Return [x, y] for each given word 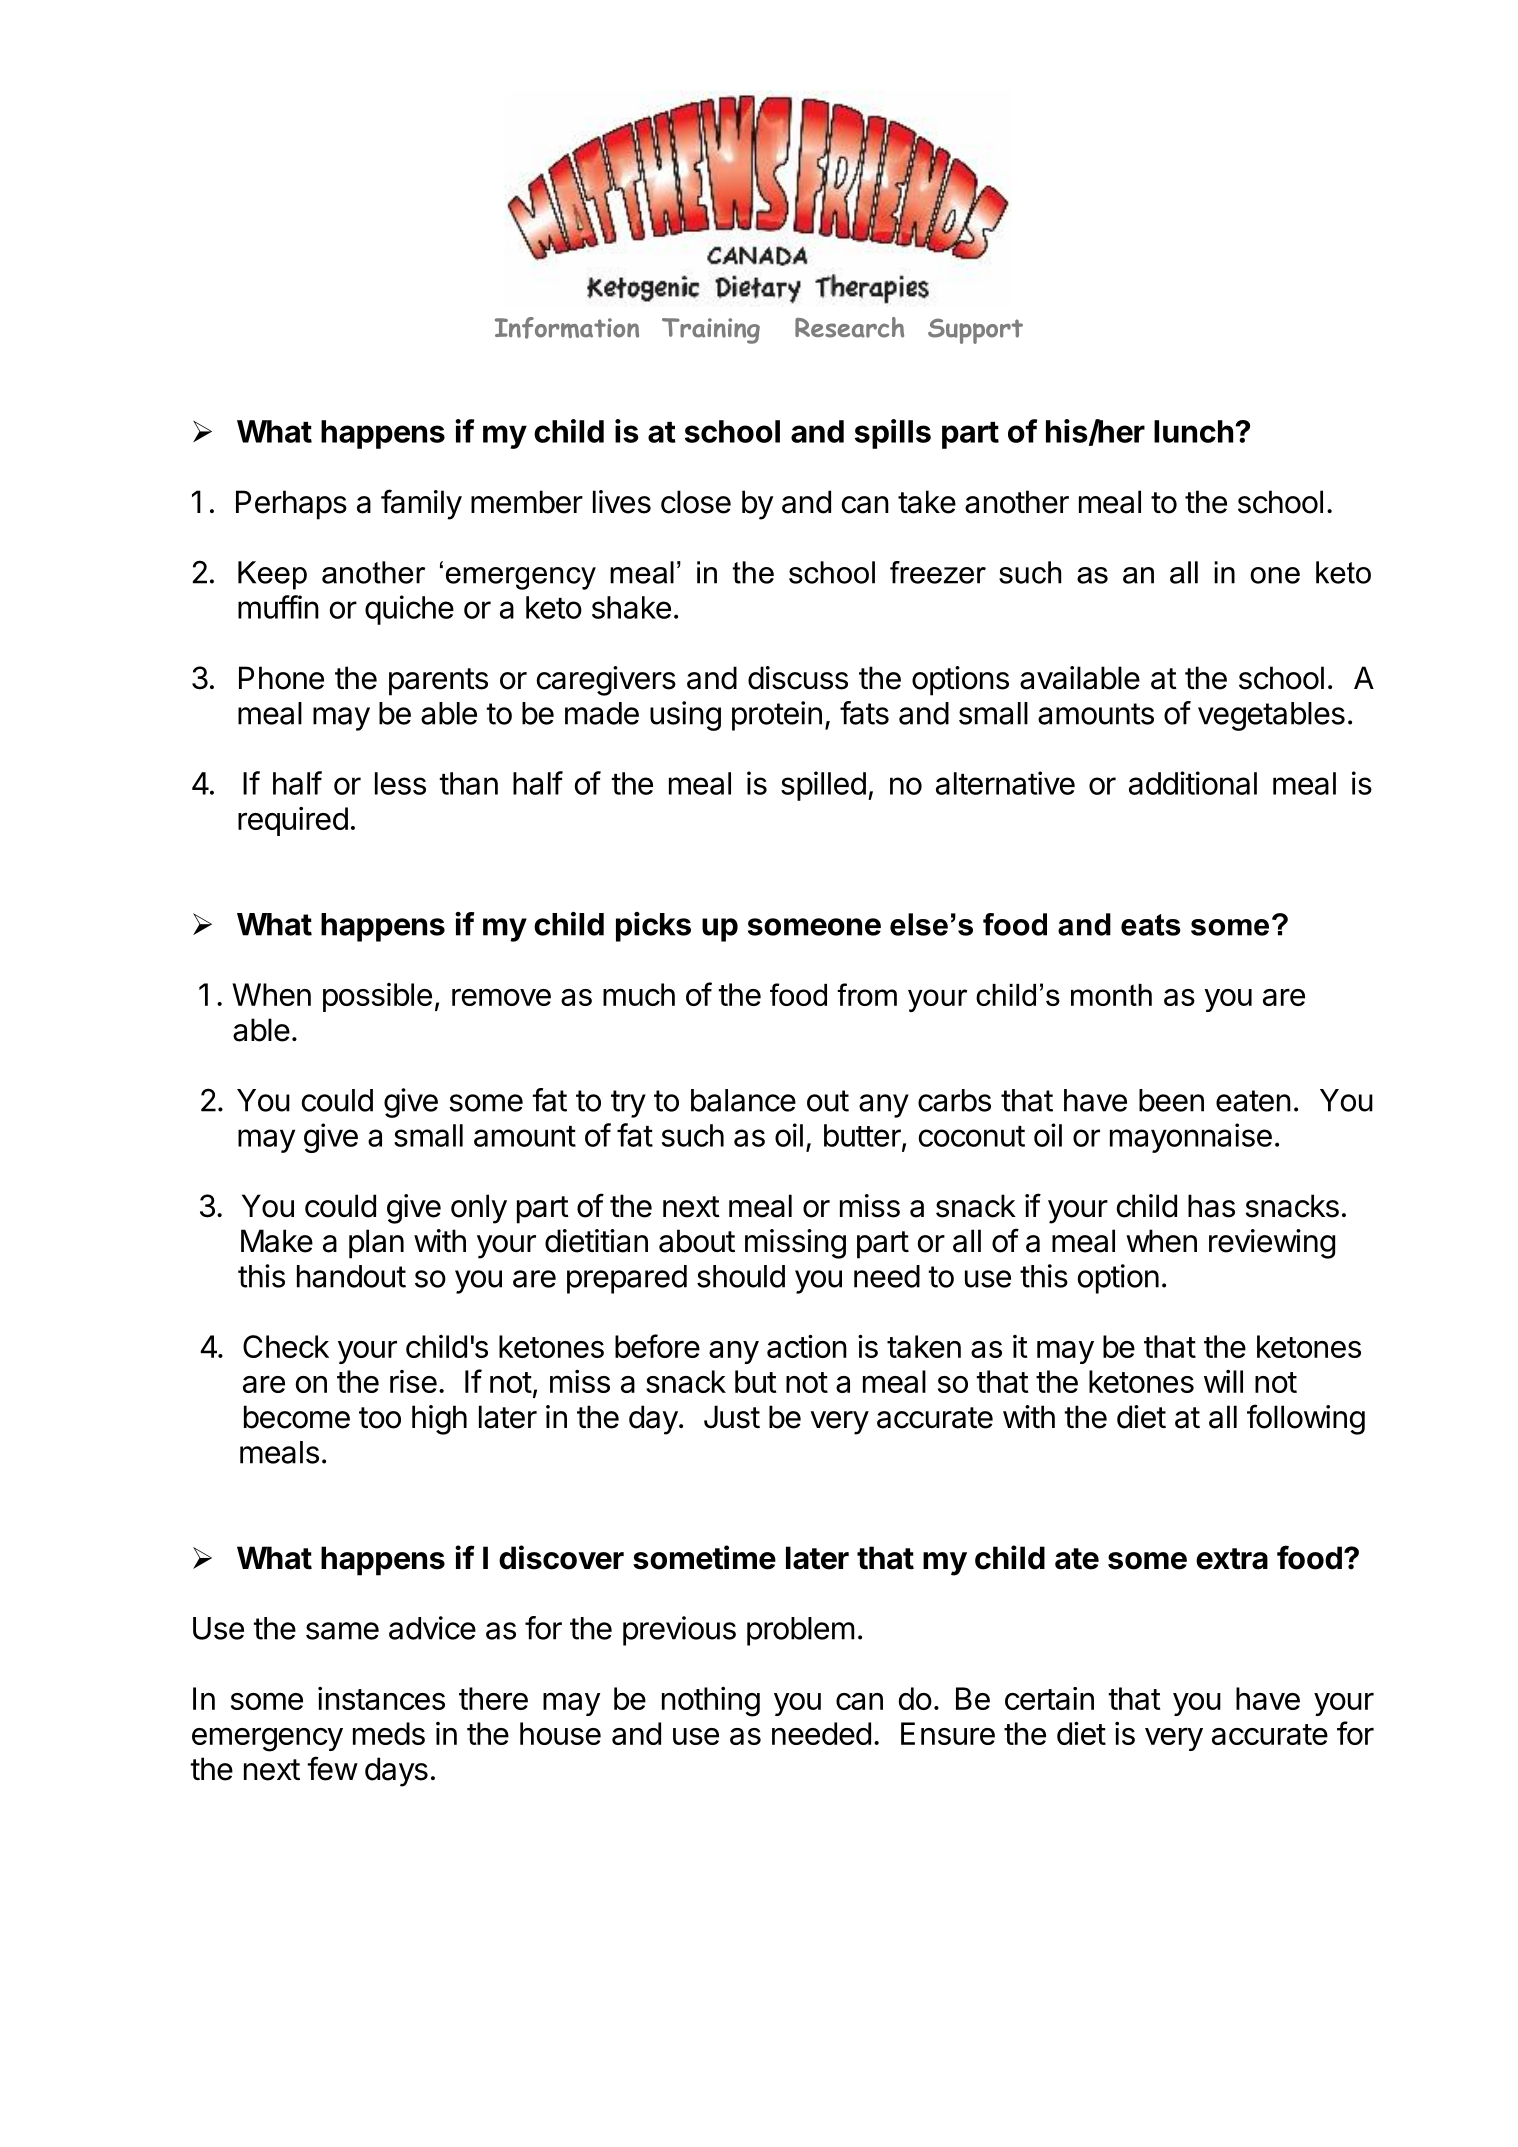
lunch [1193, 431]
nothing [711, 1702]
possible [377, 997]
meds [389, 1733]
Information [567, 328]
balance [743, 1100]
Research [849, 327]
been [1171, 1100]
